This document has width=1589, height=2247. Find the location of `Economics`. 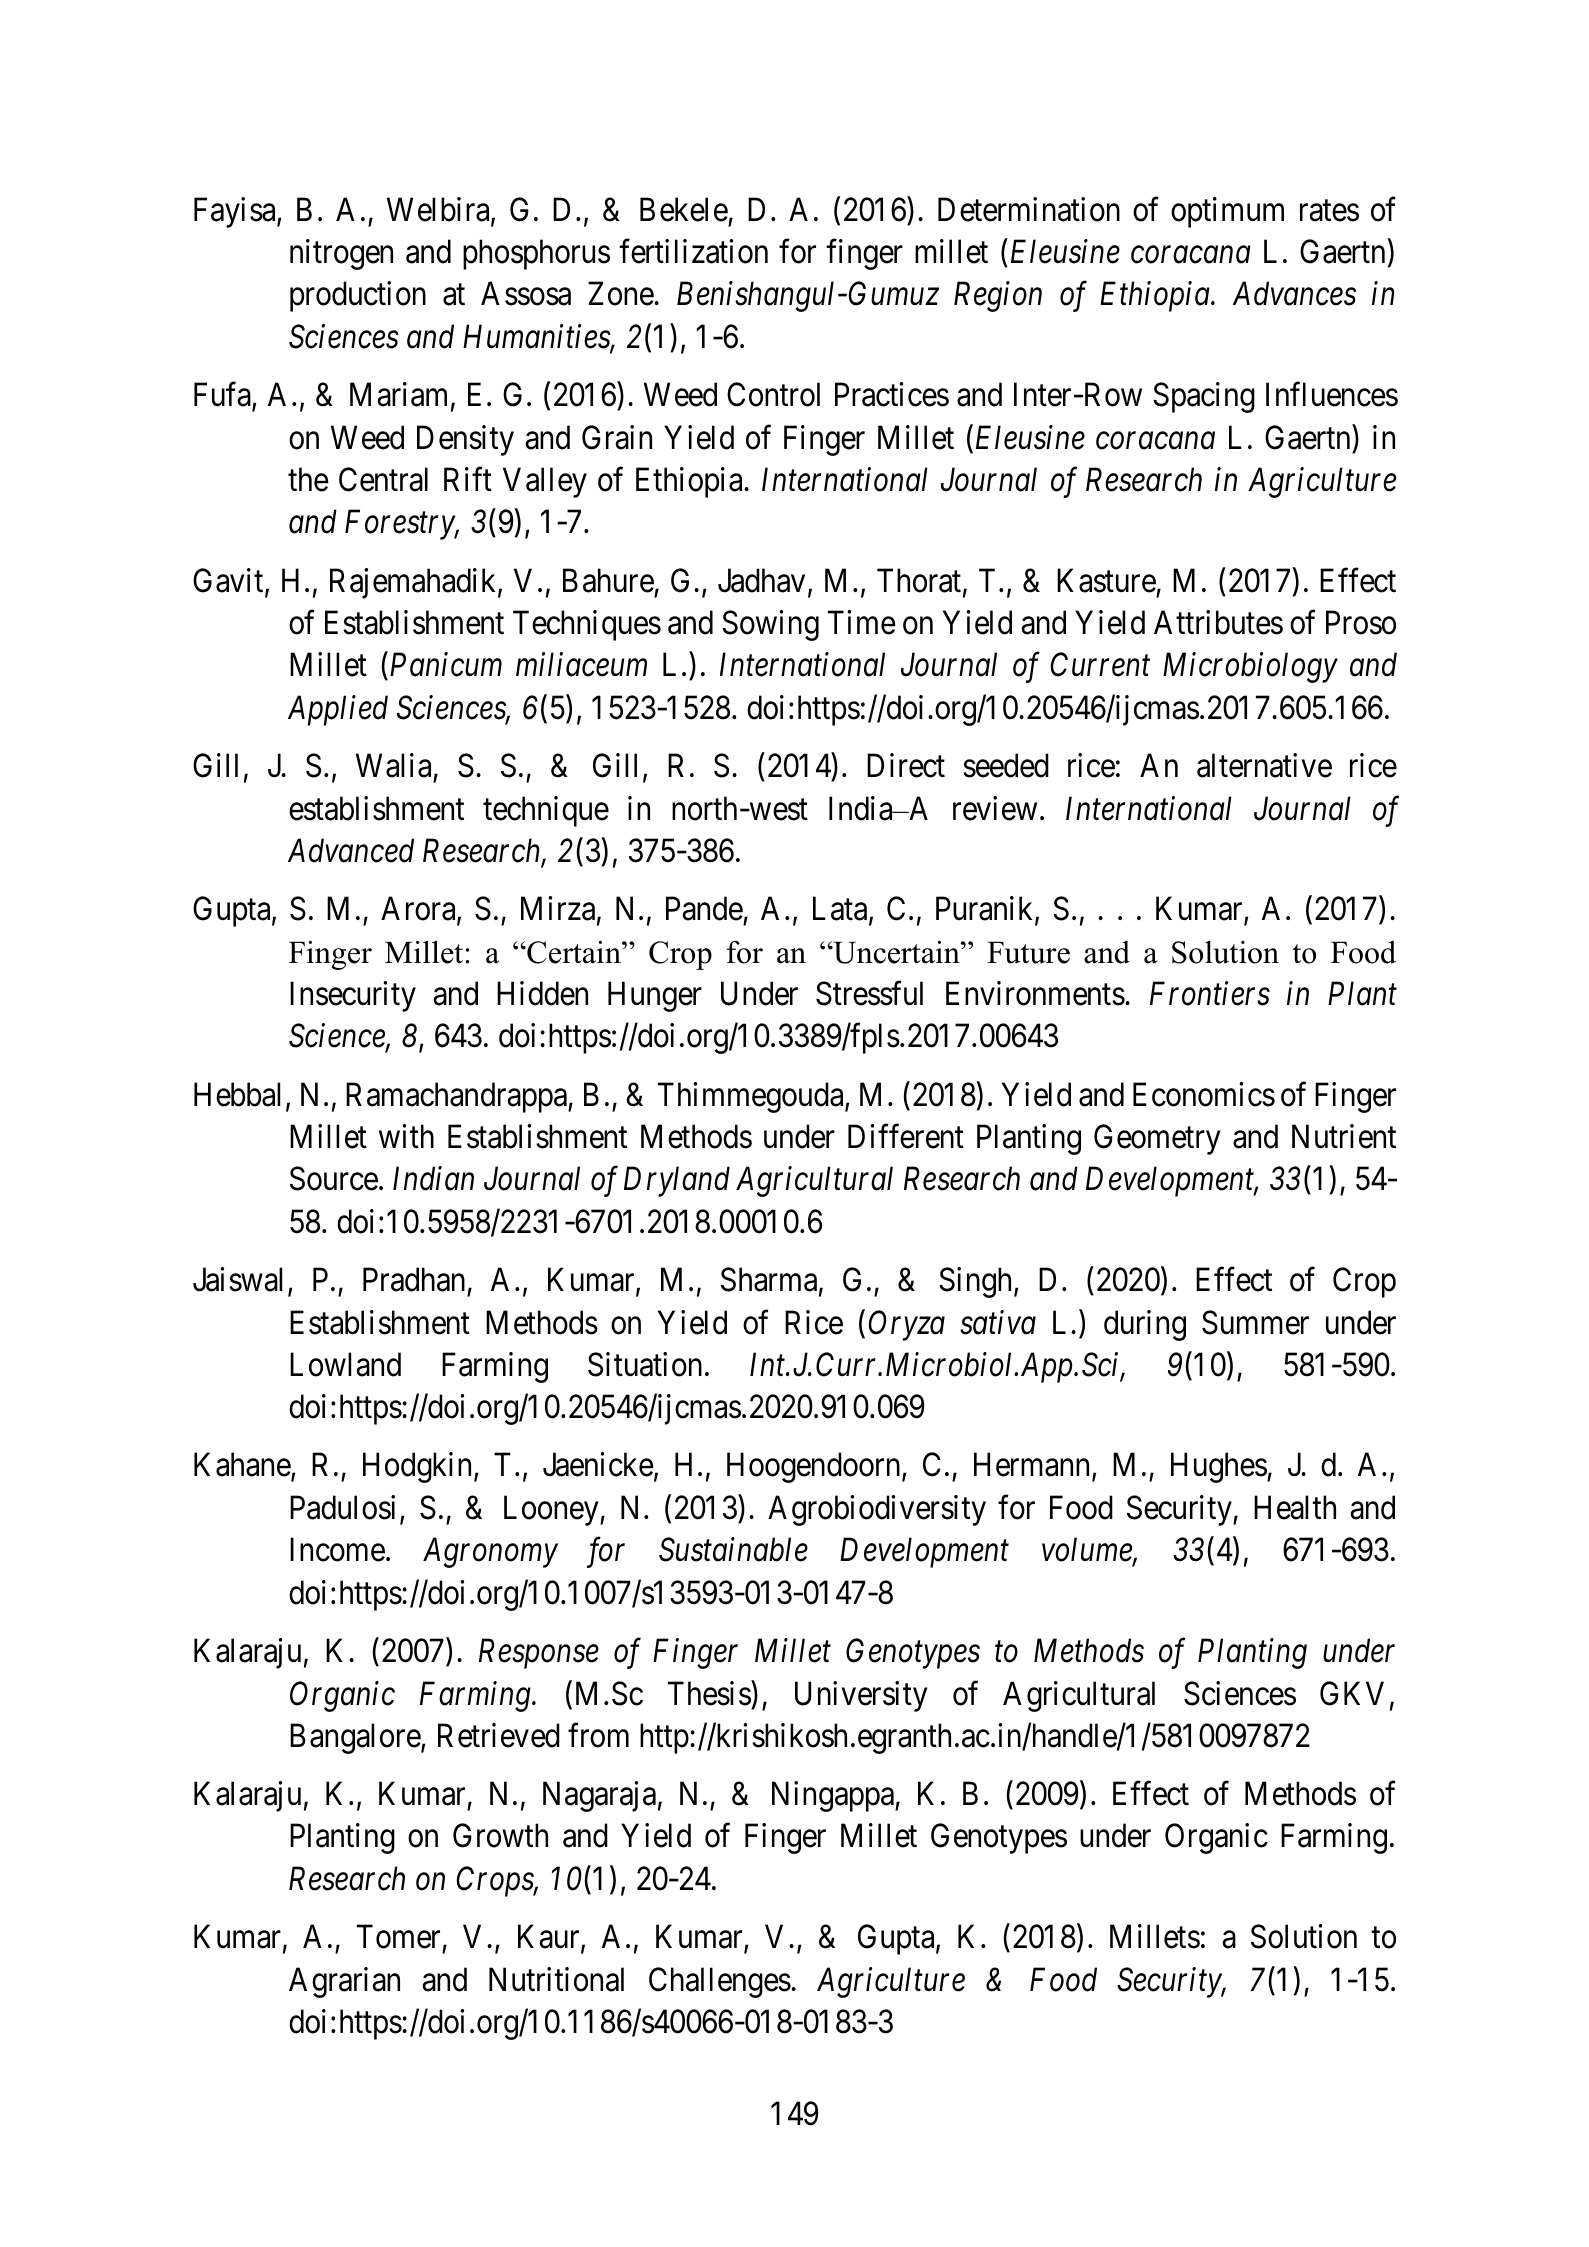

Economics is located at coordinates (1204, 1094).
